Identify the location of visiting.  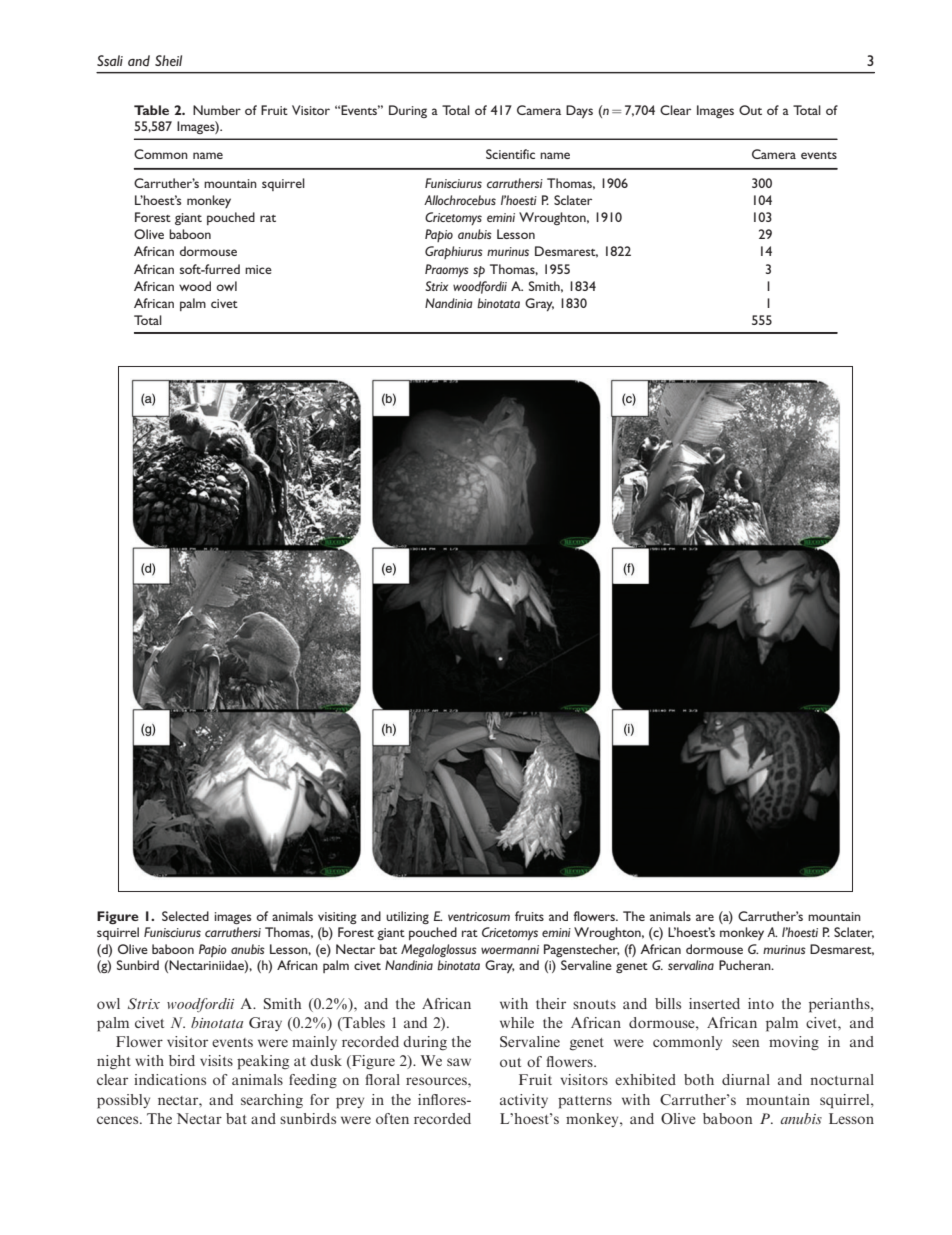
(337, 918).
